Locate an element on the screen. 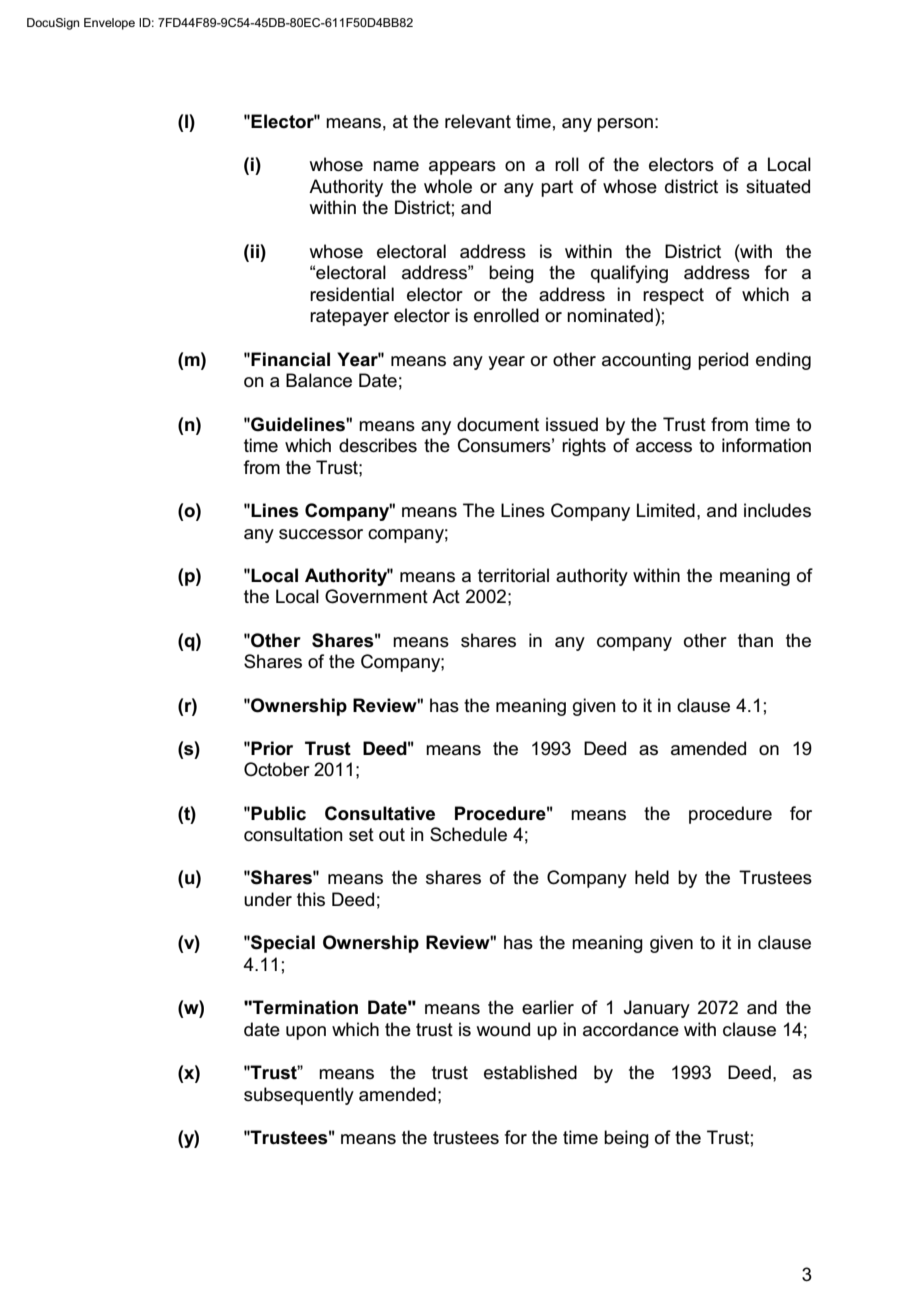 The height and width of the screenshot is (1308, 924). name is located at coordinates (396, 166).
